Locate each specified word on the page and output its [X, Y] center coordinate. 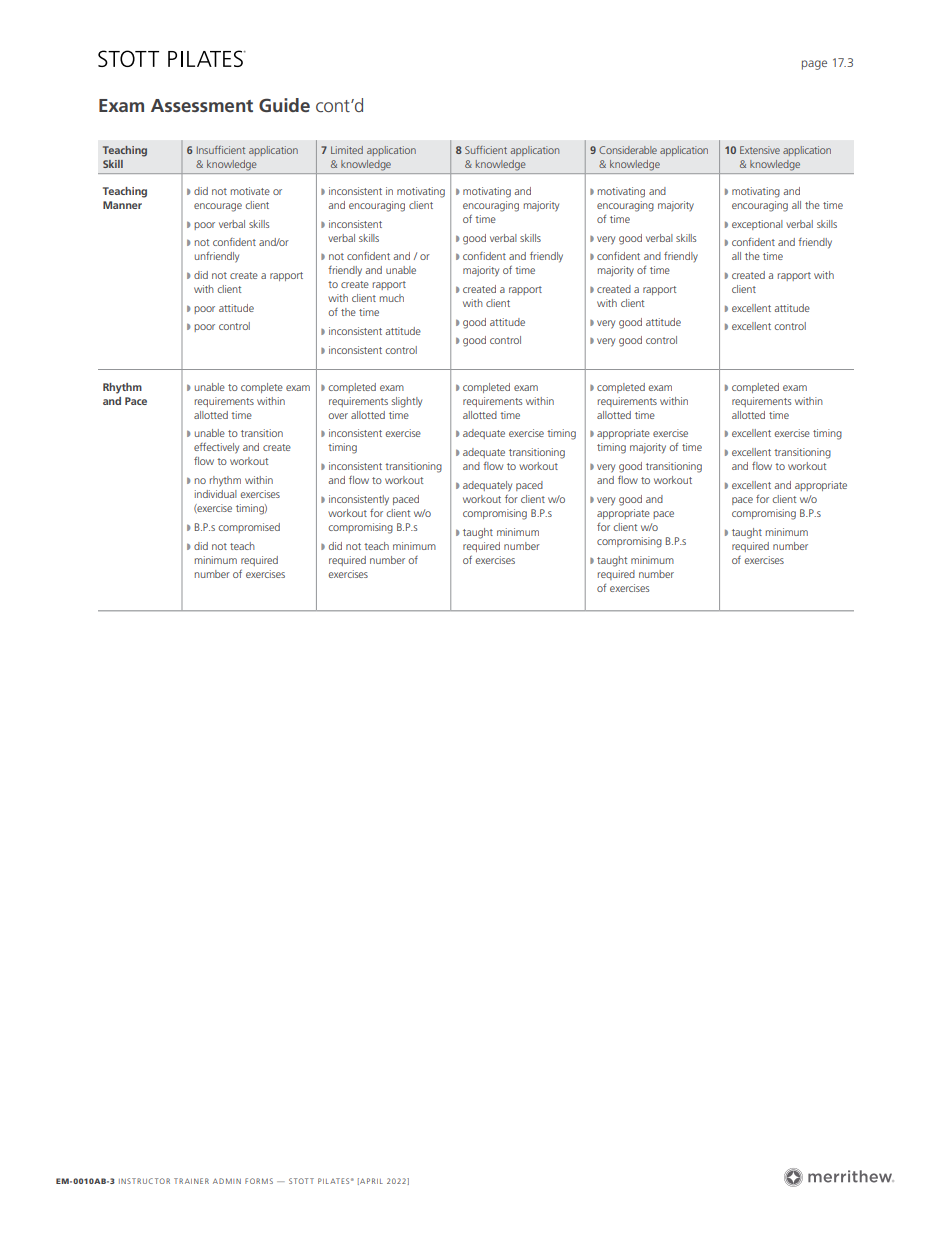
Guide [284, 105]
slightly [407, 402]
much [392, 298]
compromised [249, 528]
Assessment [202, 105]
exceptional [757, 225]
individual [216, 494]
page [814, 65]
